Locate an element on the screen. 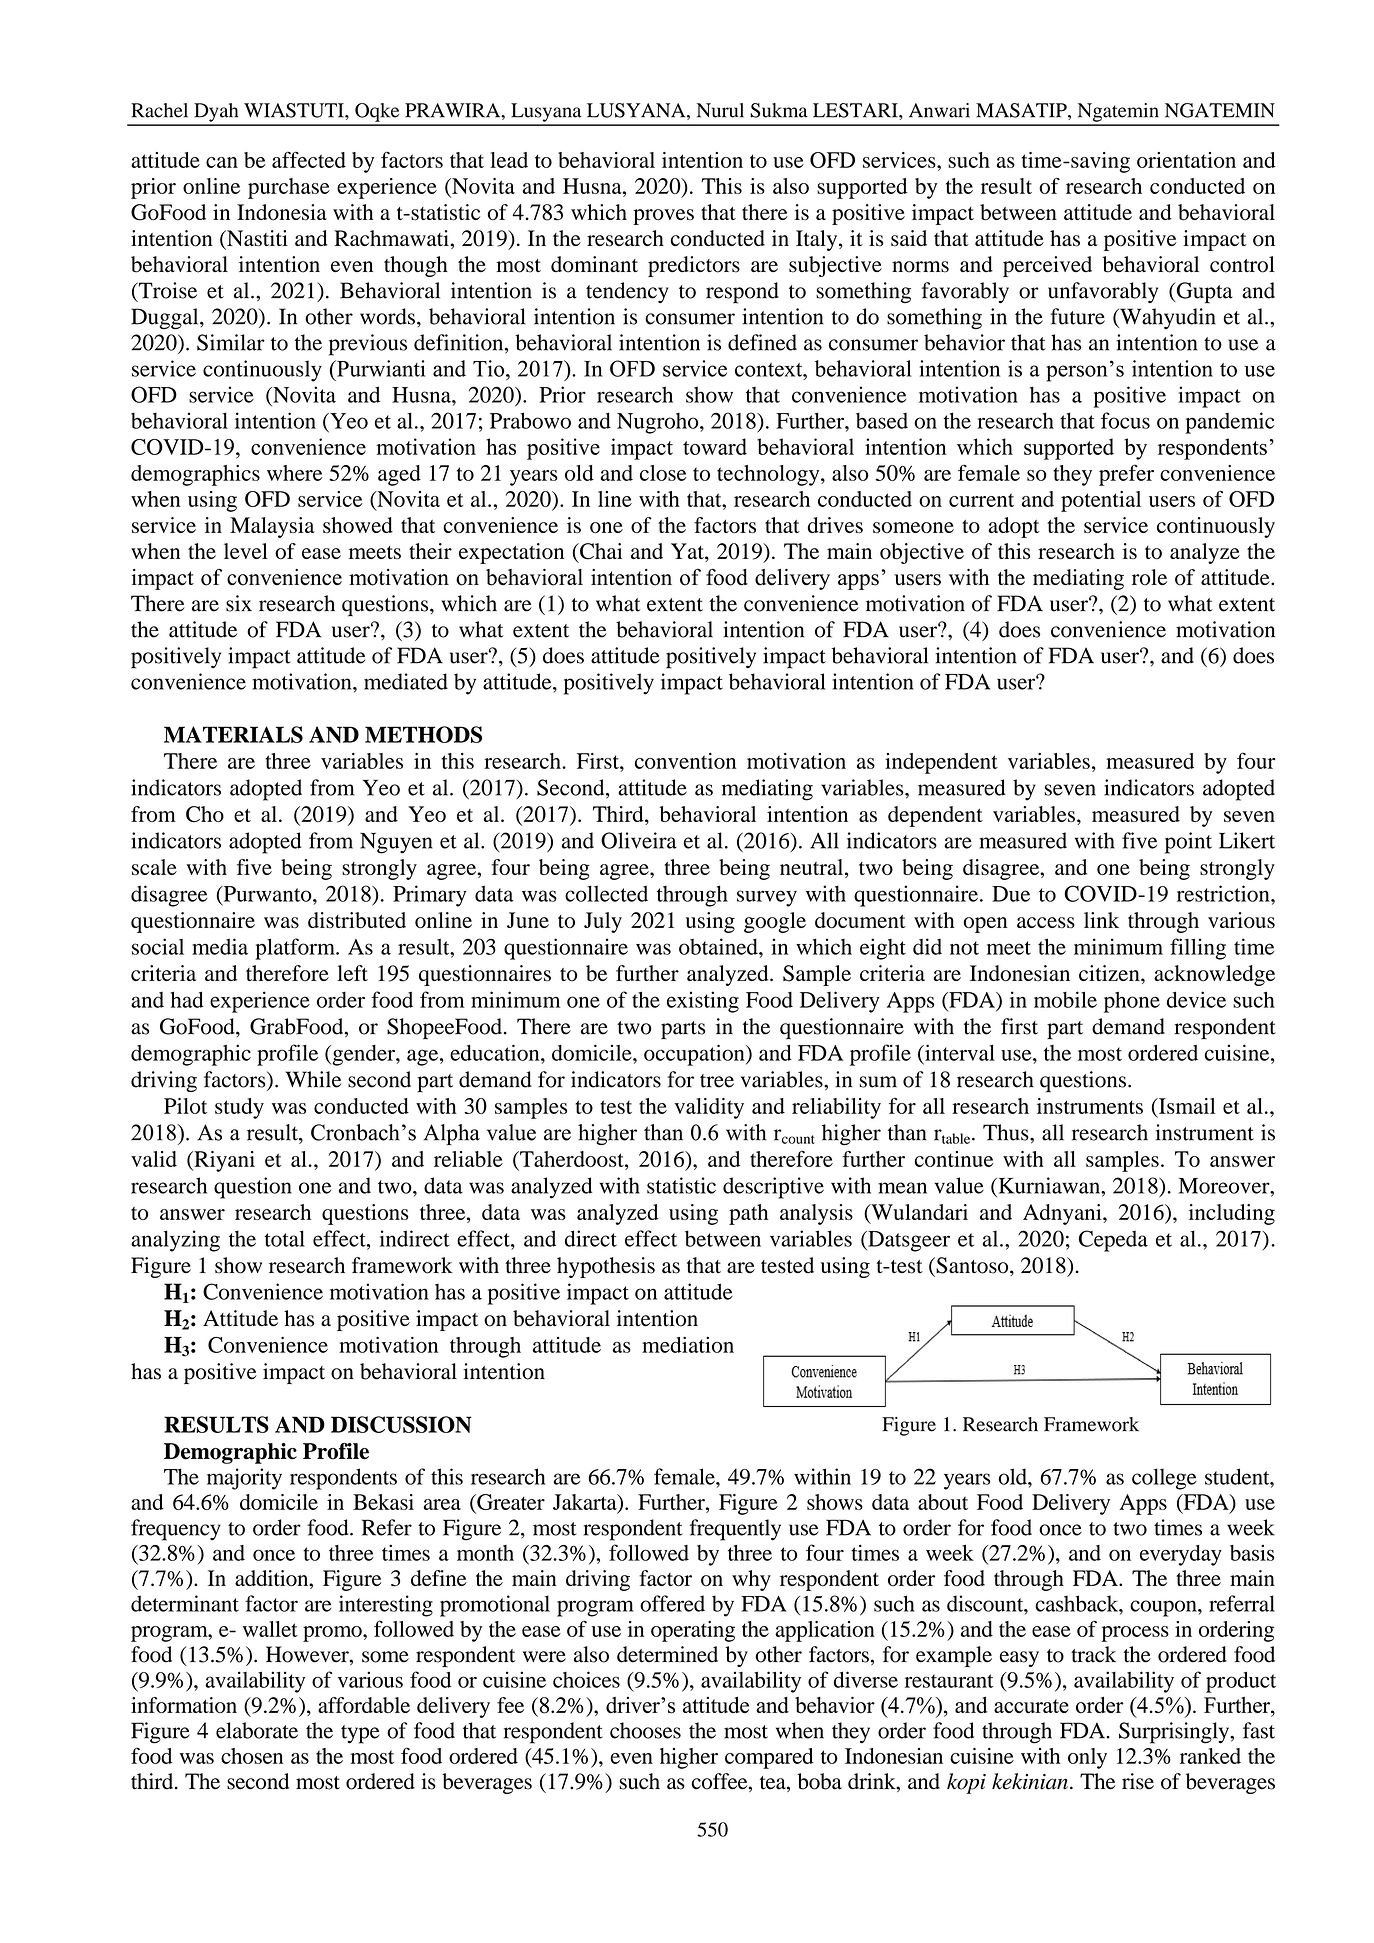 This screenshot has width=1374, height=1943. college is located at coordinates (1164, 1479).
